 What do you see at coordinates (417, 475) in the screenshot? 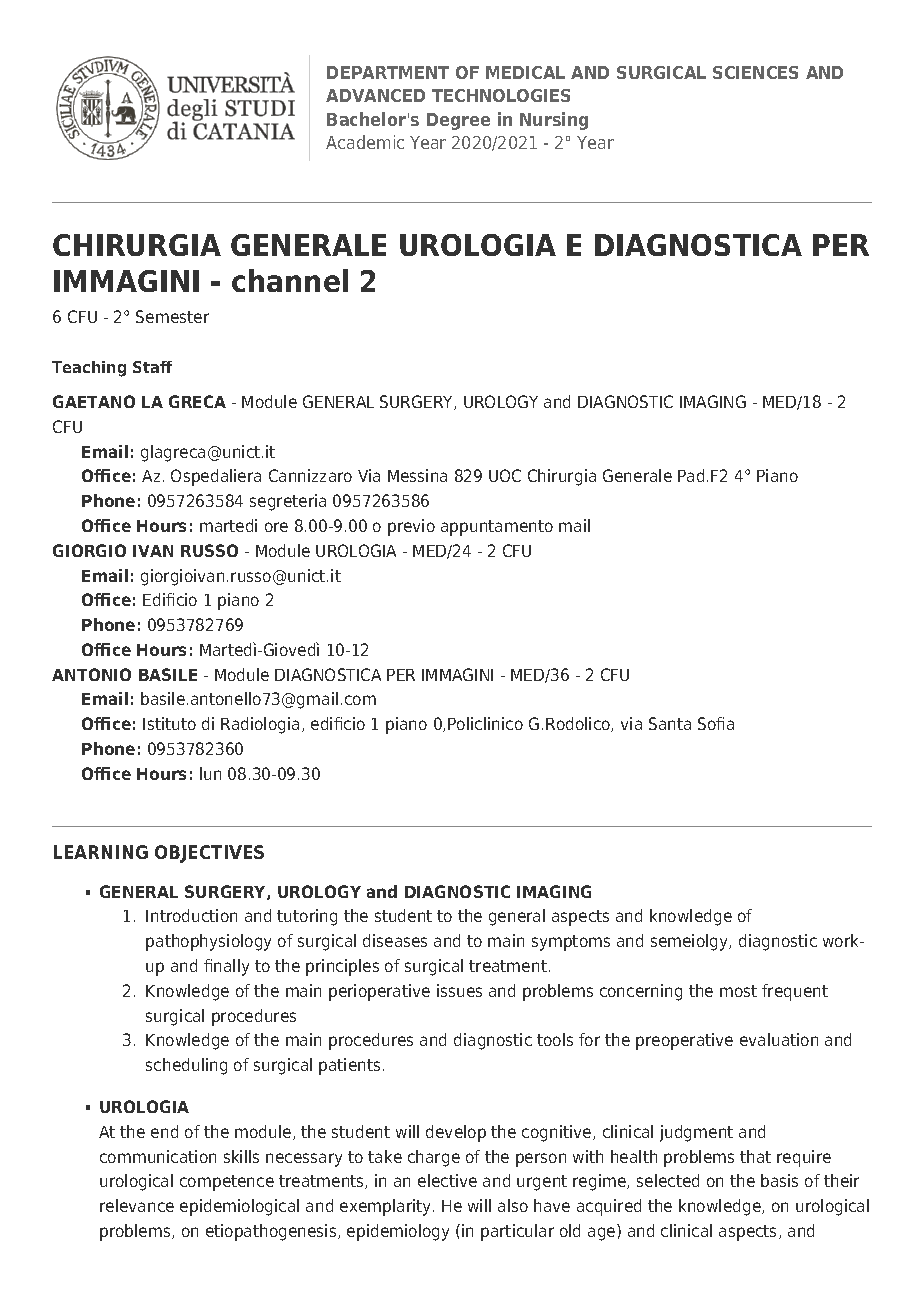
I see `Messina` at bounding box center [417, 475].
